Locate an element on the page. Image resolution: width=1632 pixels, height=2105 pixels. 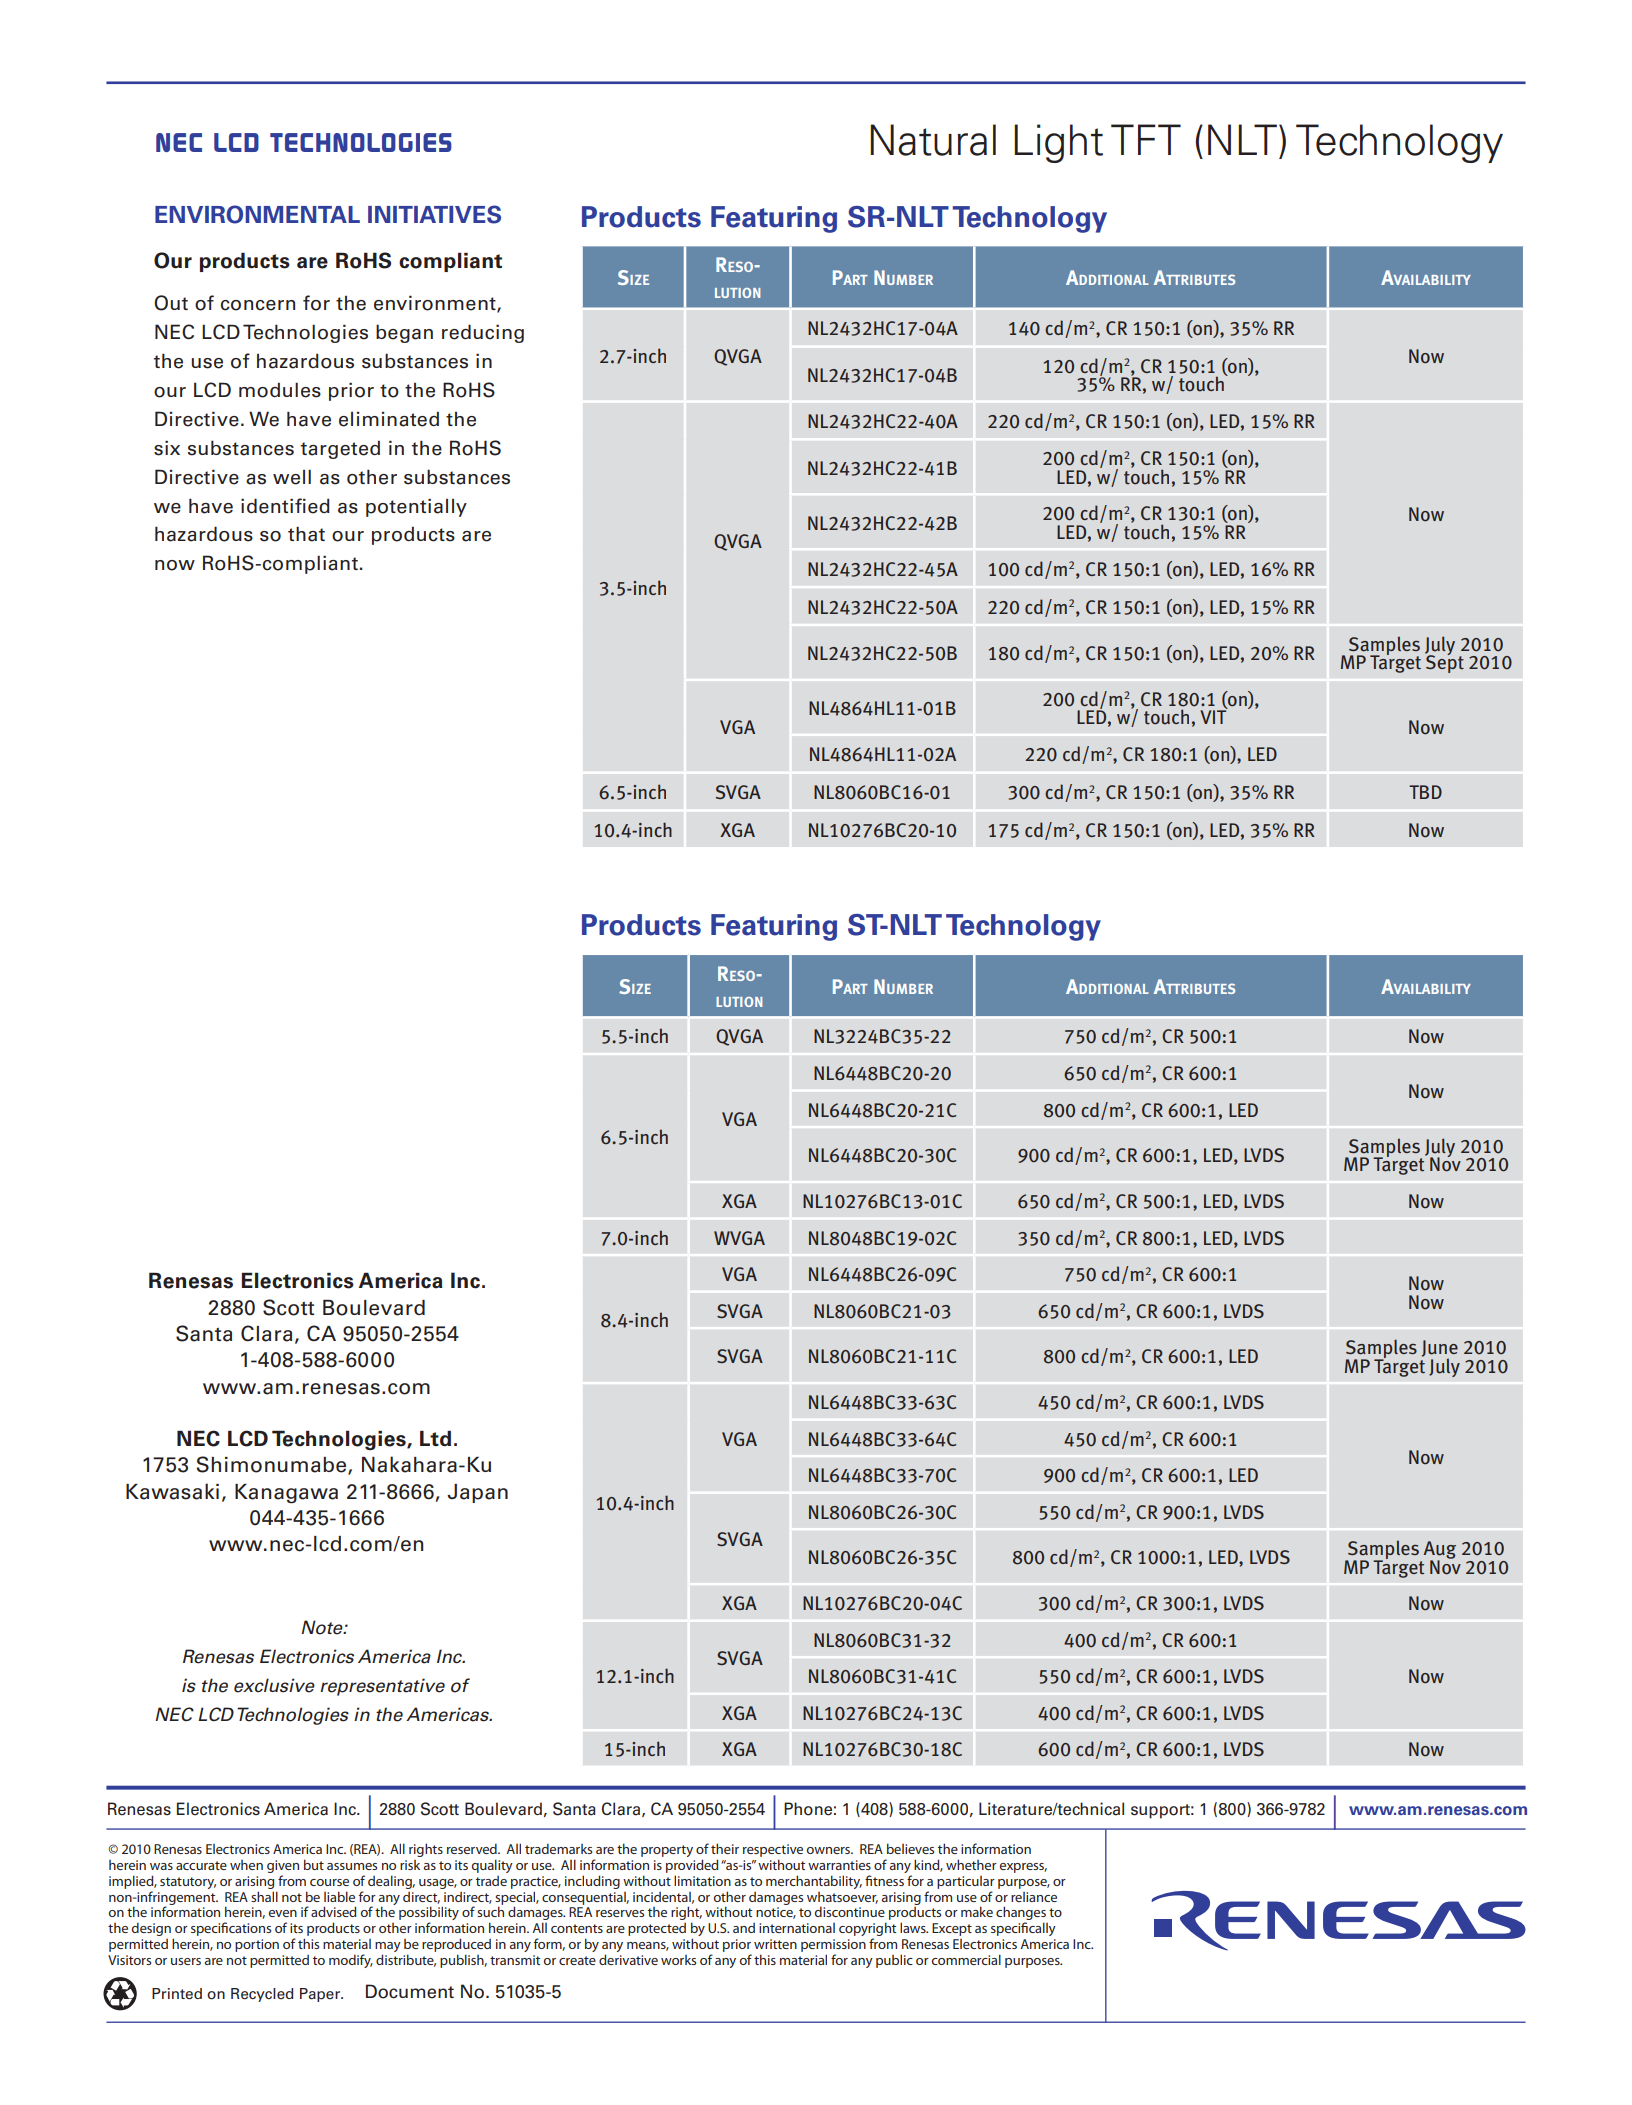
TBD is located at coordinates (1425, 792).
